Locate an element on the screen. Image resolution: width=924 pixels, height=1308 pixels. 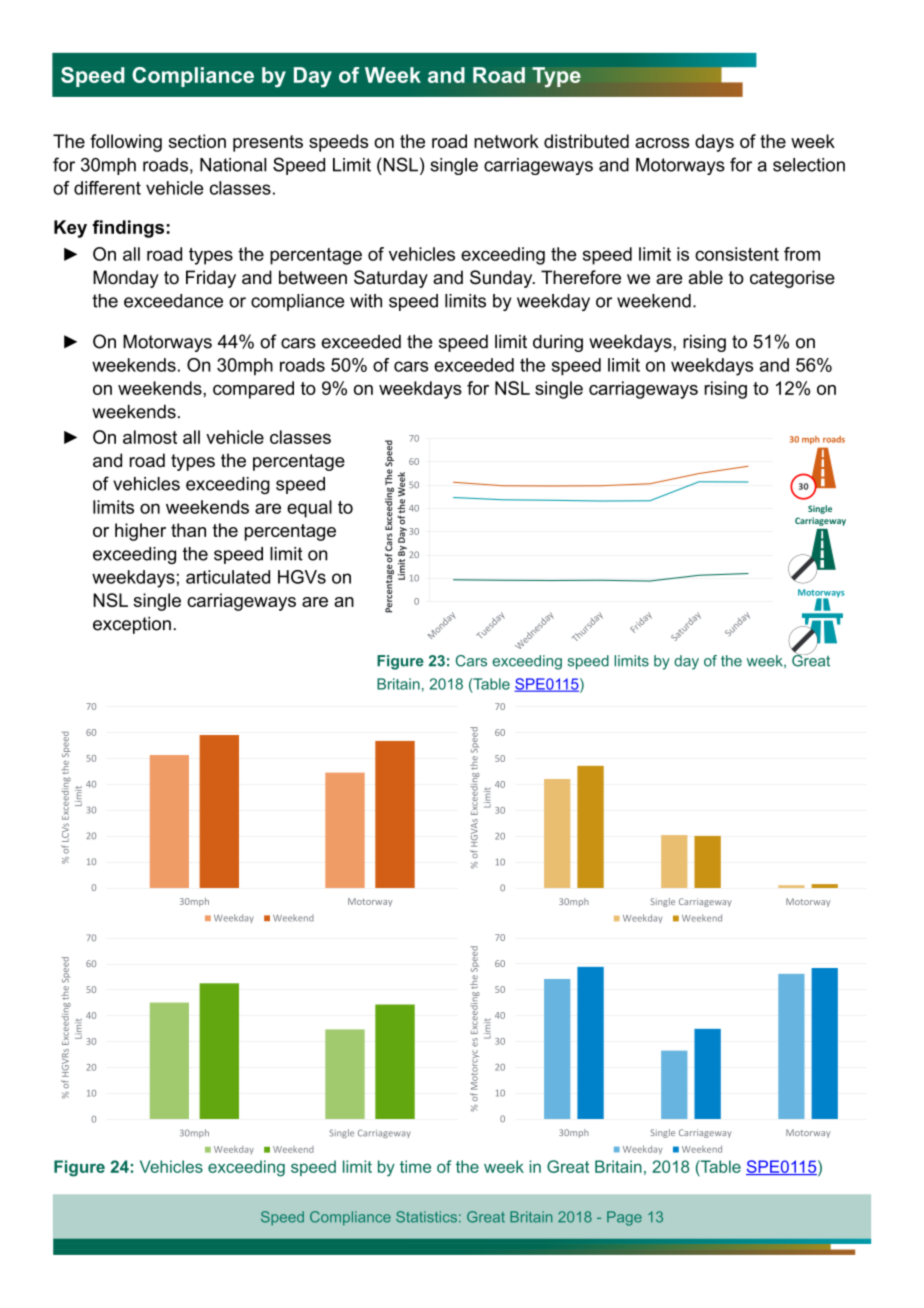
network is located at coordinates (506, 141).
